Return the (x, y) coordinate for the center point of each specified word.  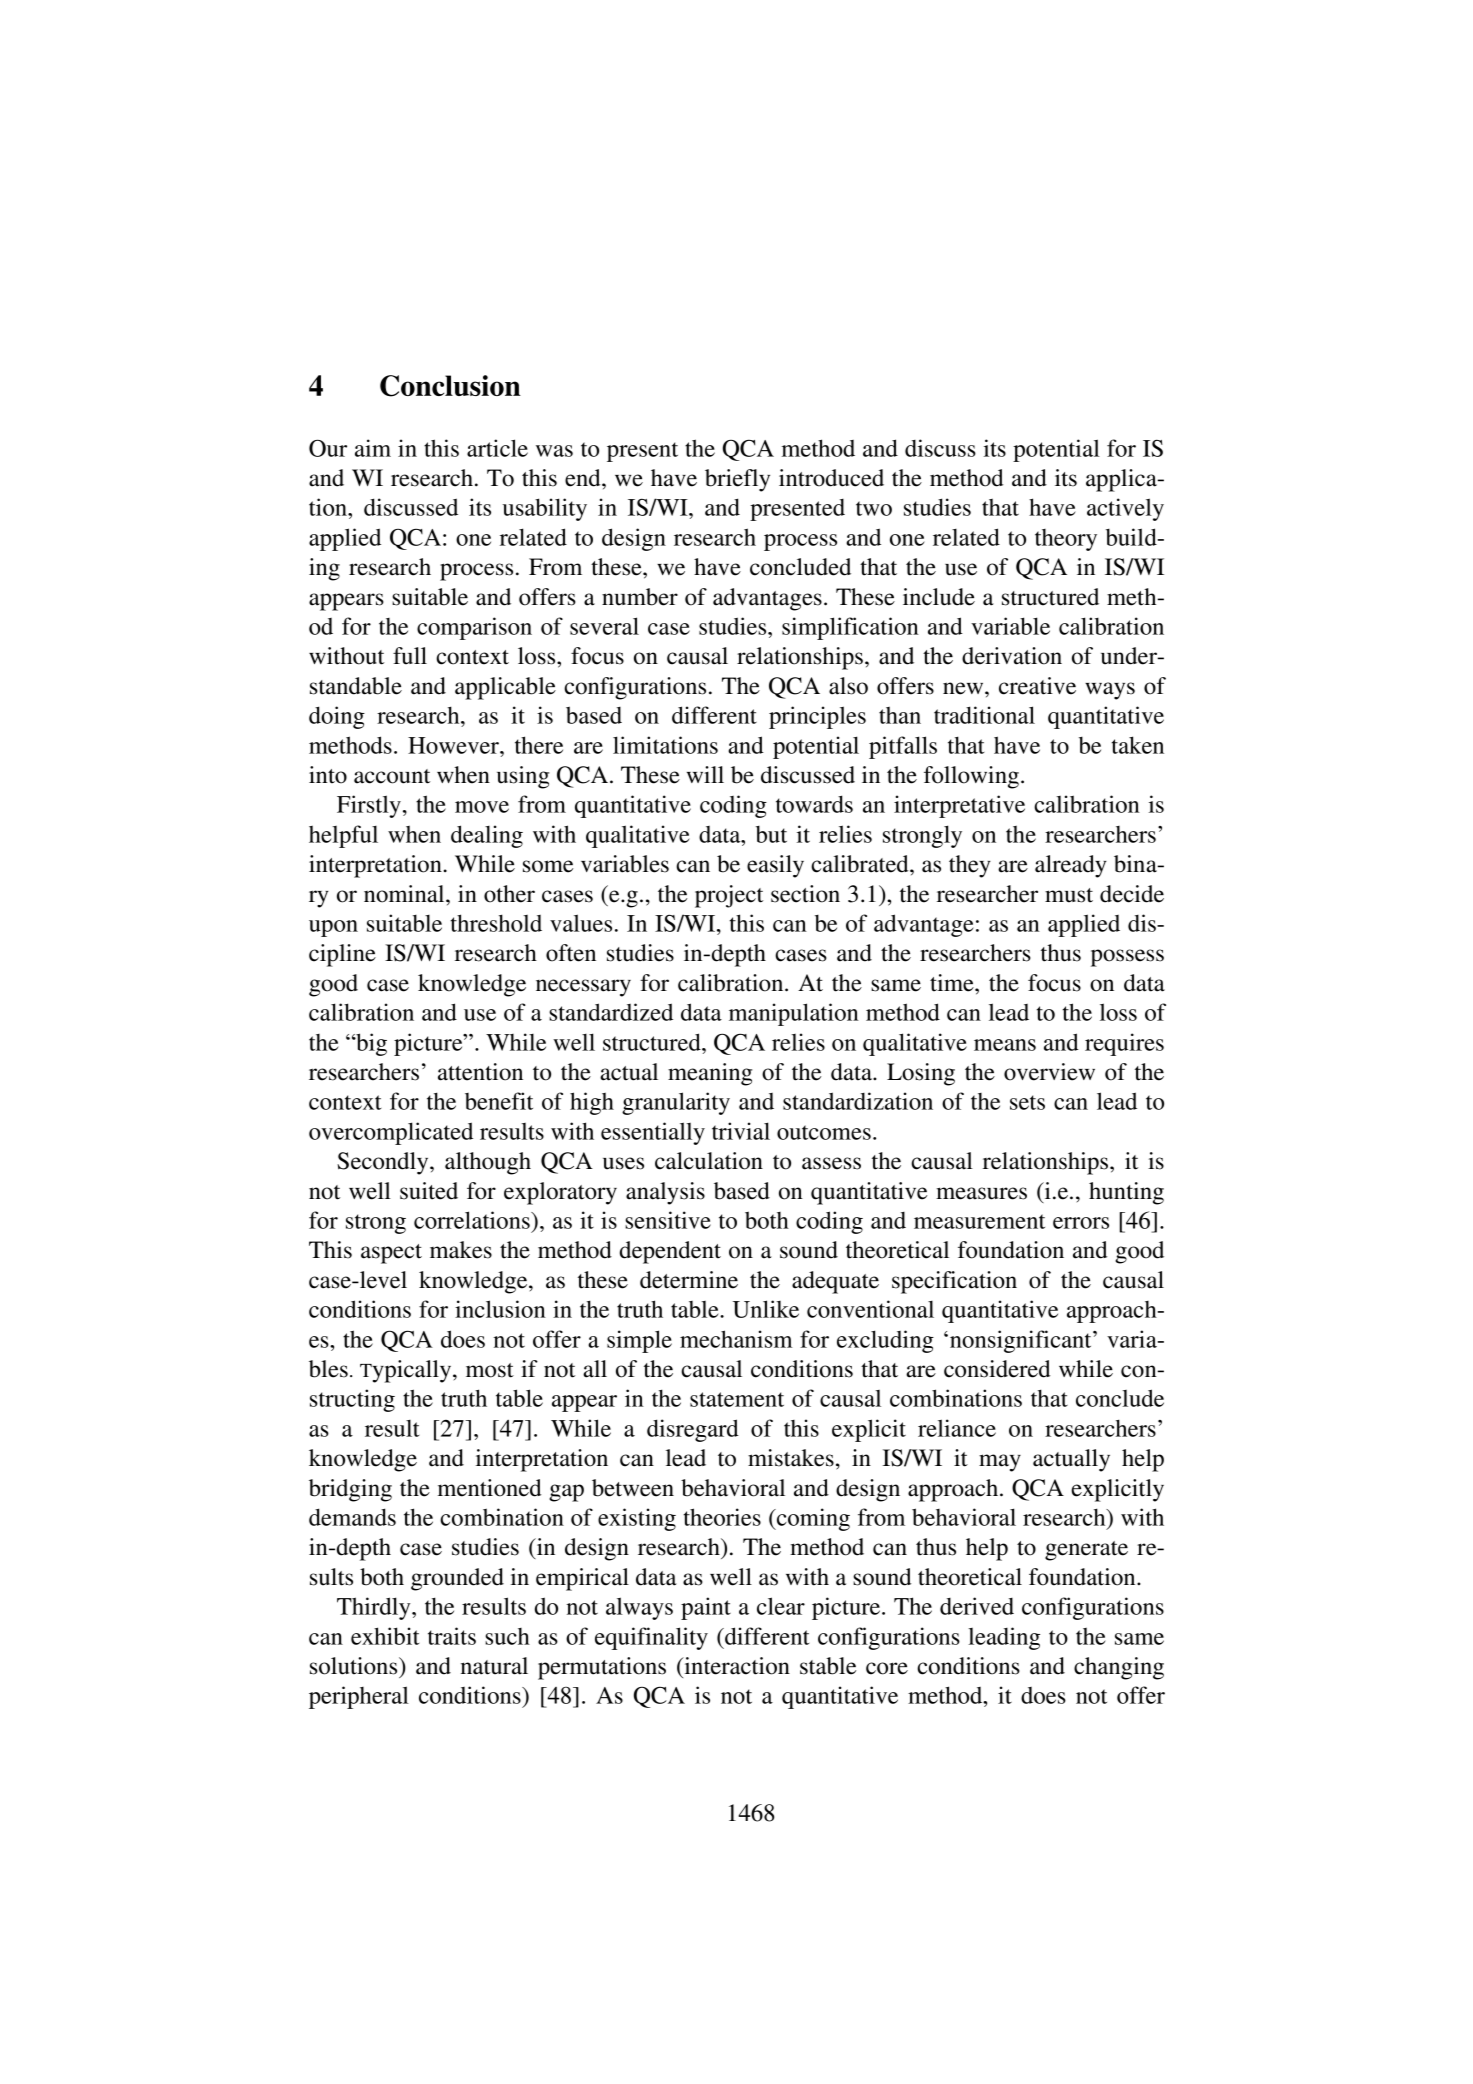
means (1005, 1045)
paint (706, 1608)
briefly (737, 480)
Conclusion (450, 386)
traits (452, 1636)
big (370, 1044)
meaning (710, 1074)
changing (1119, 1668)
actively (1125, 509)
